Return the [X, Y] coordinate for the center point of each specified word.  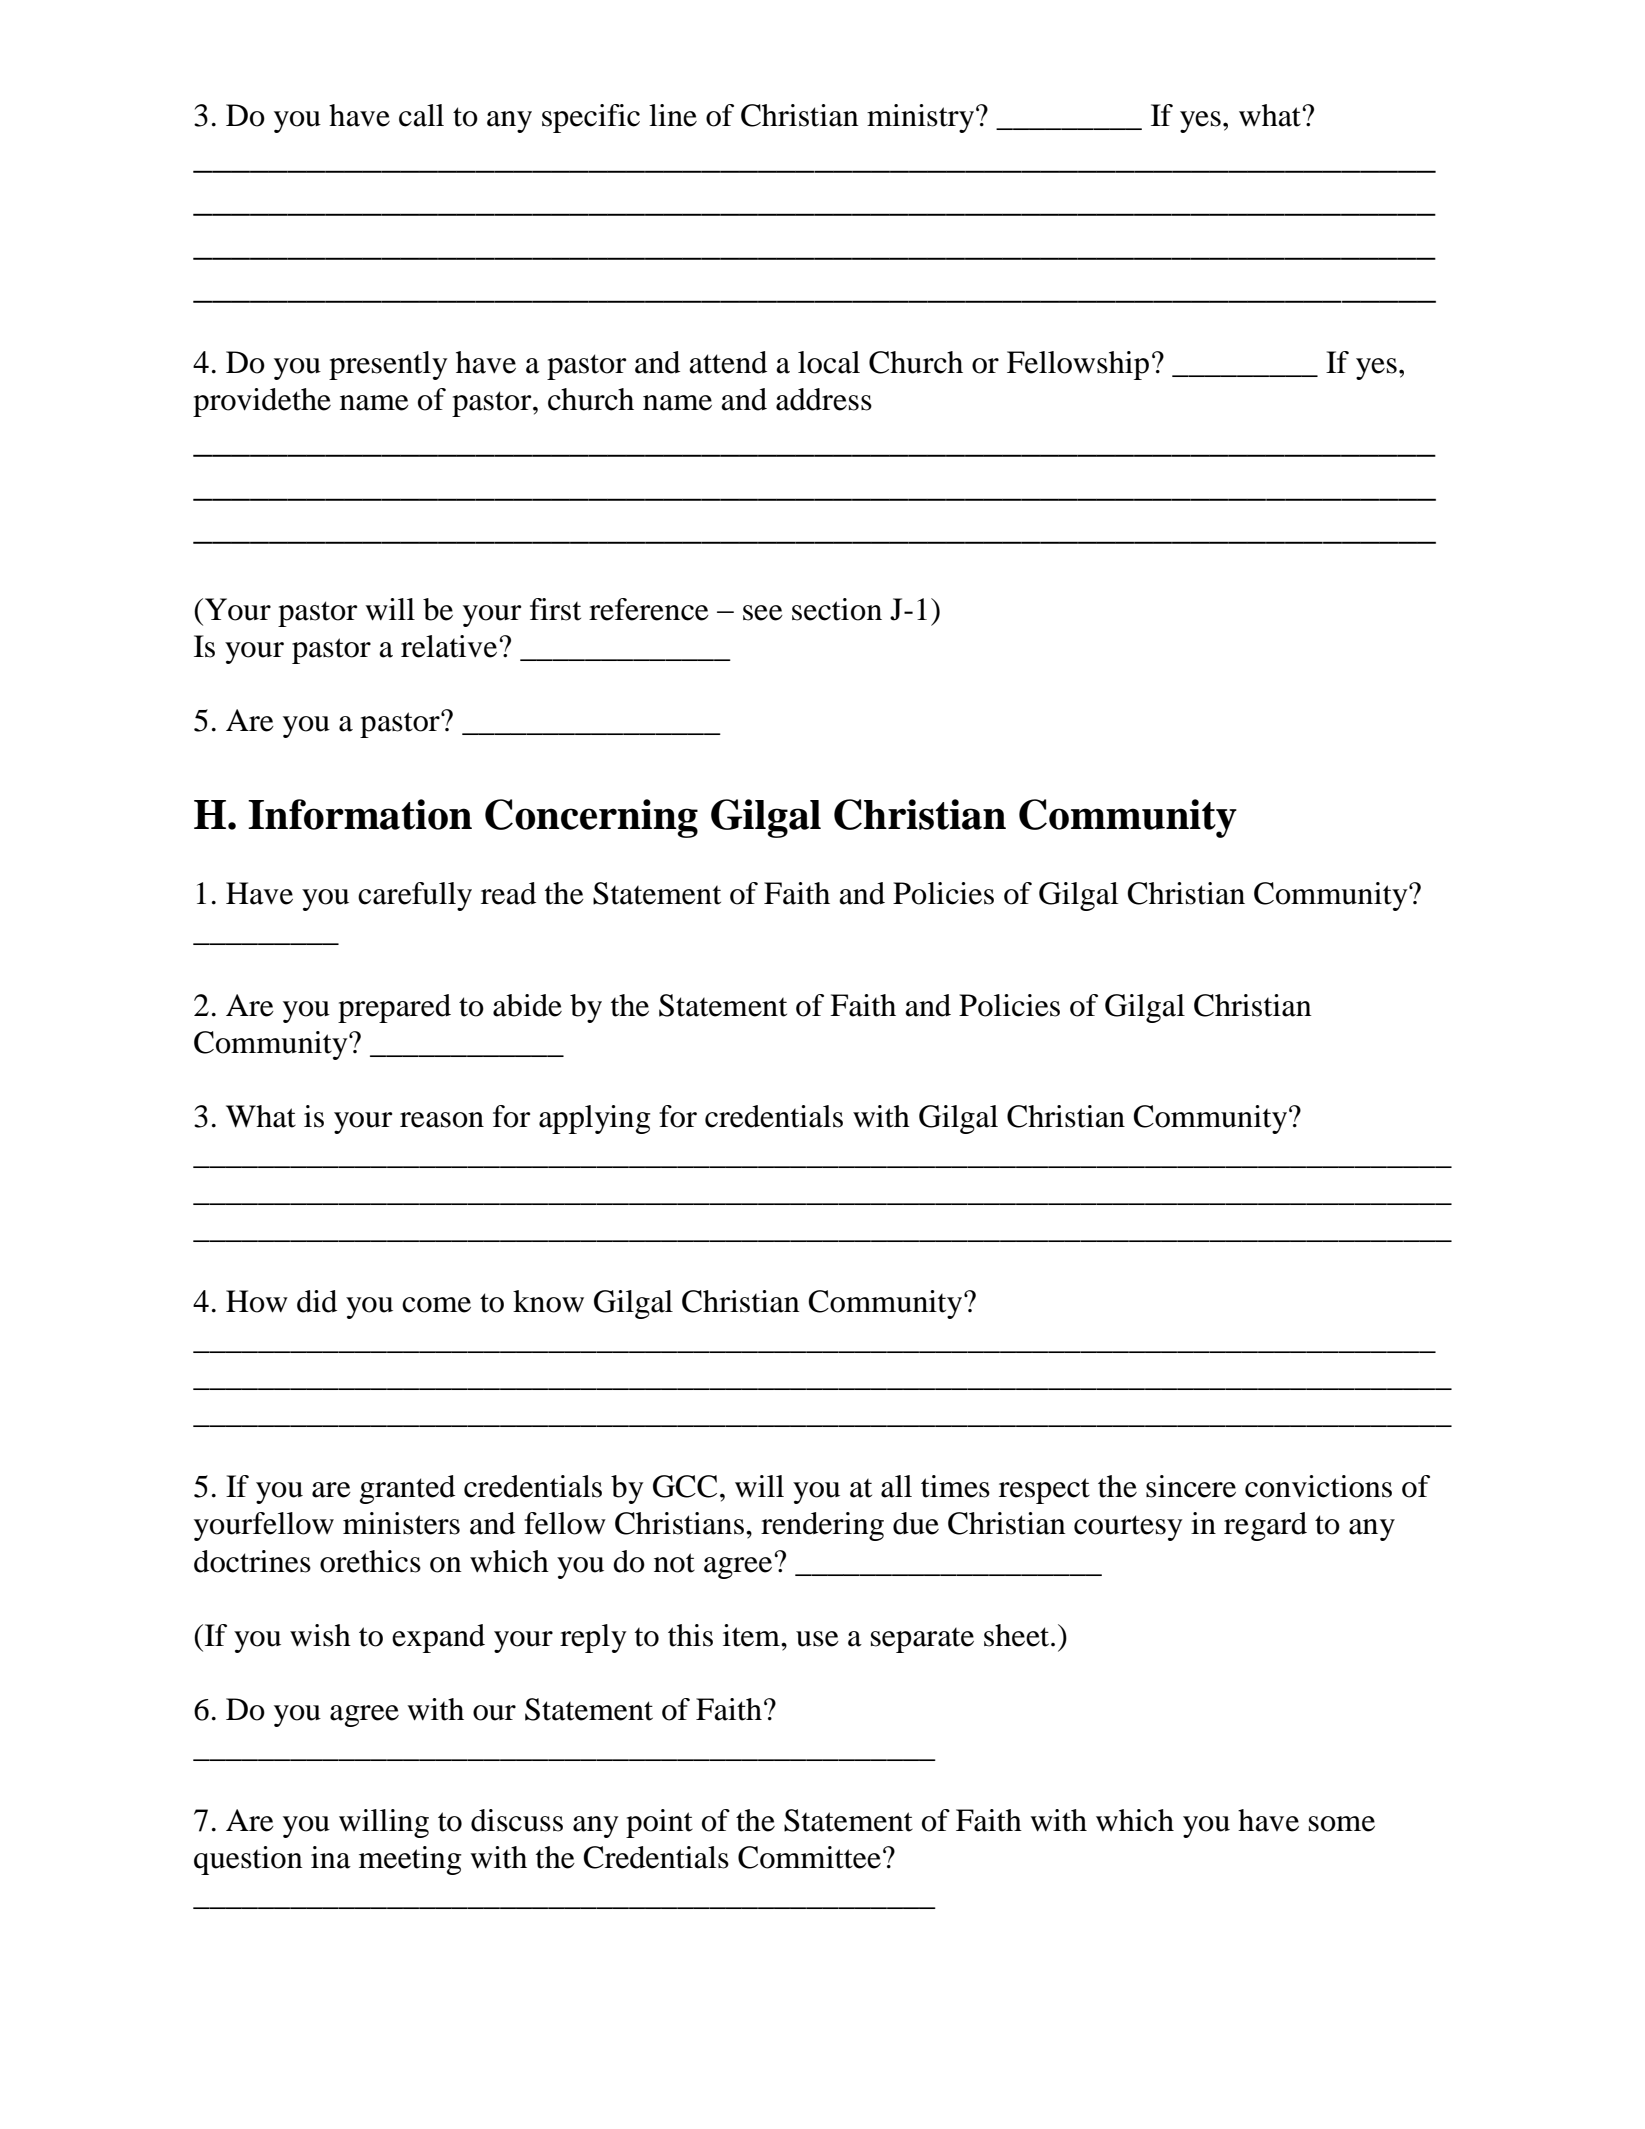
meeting [410, 1860]
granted [407, 1489]
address [824, 399]
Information [360, 814]
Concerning [591, 818]
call [421, 115]
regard [1265, 1526]
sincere [1191, 1486]
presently [388, 365]
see [763, 613]
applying [595, 1119]
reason [442, 1120]
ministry [922, 118]
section [837, 609]
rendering [822, 1526]
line [673, 115]
